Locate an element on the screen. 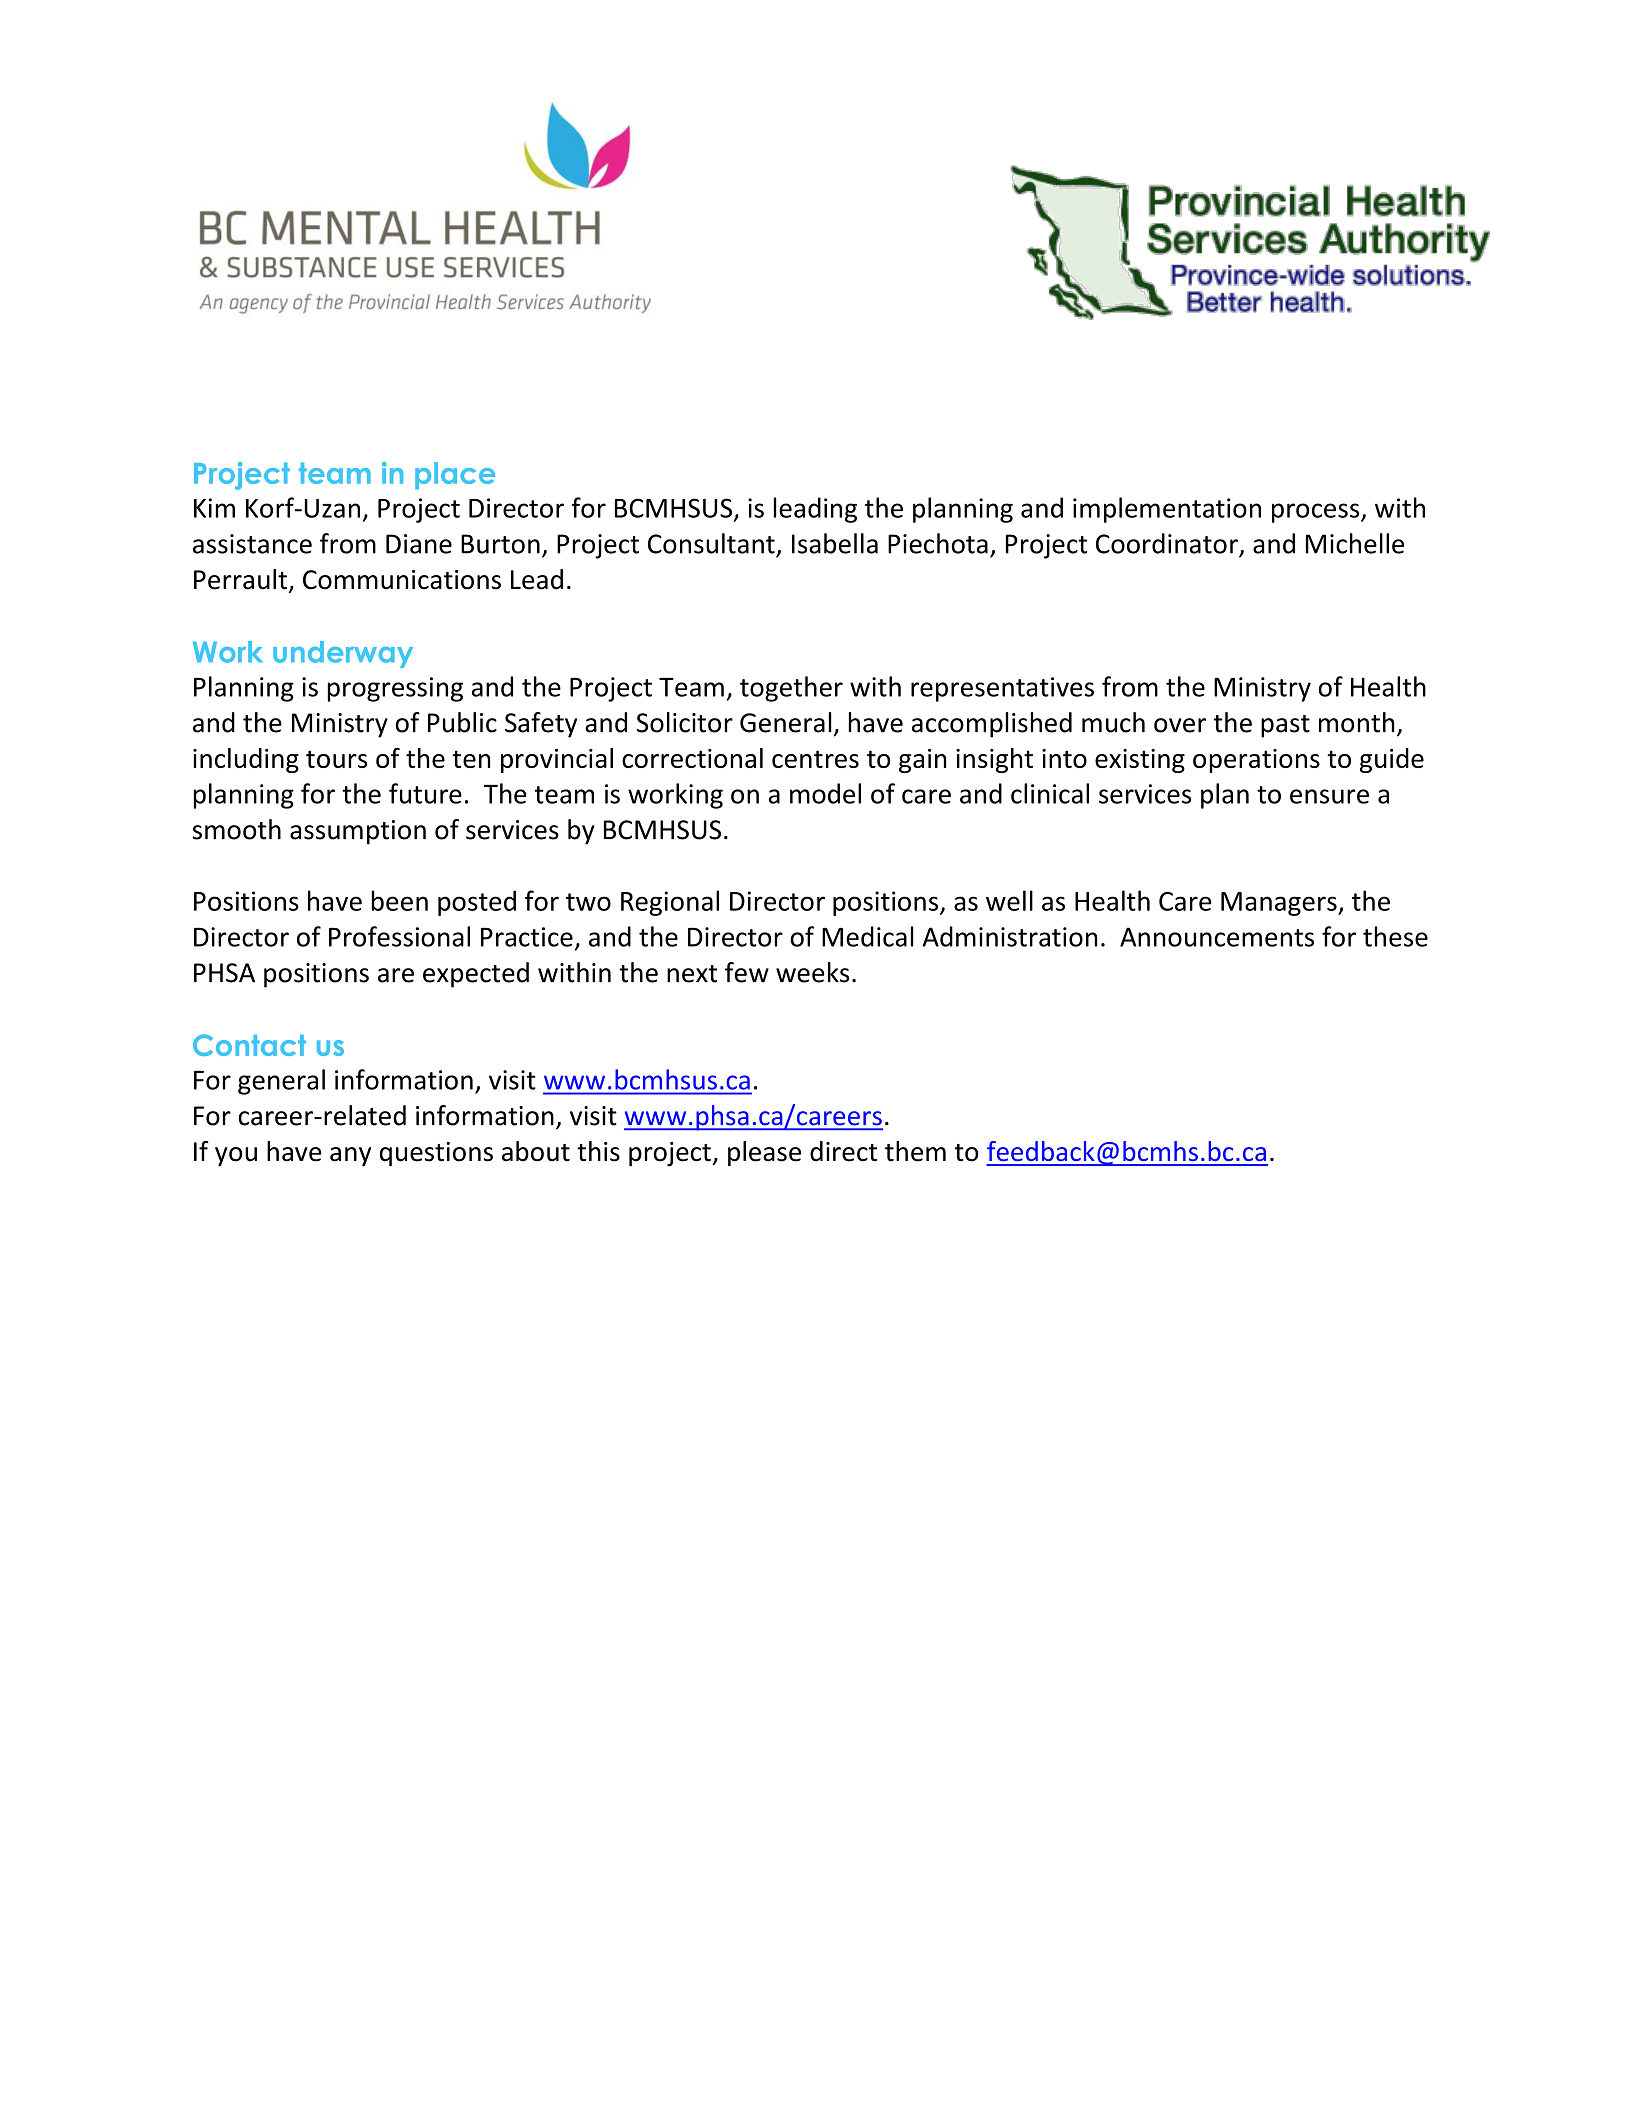 This screenshot has width=1628, height=2107. place is located at coordinates (455, 475).
